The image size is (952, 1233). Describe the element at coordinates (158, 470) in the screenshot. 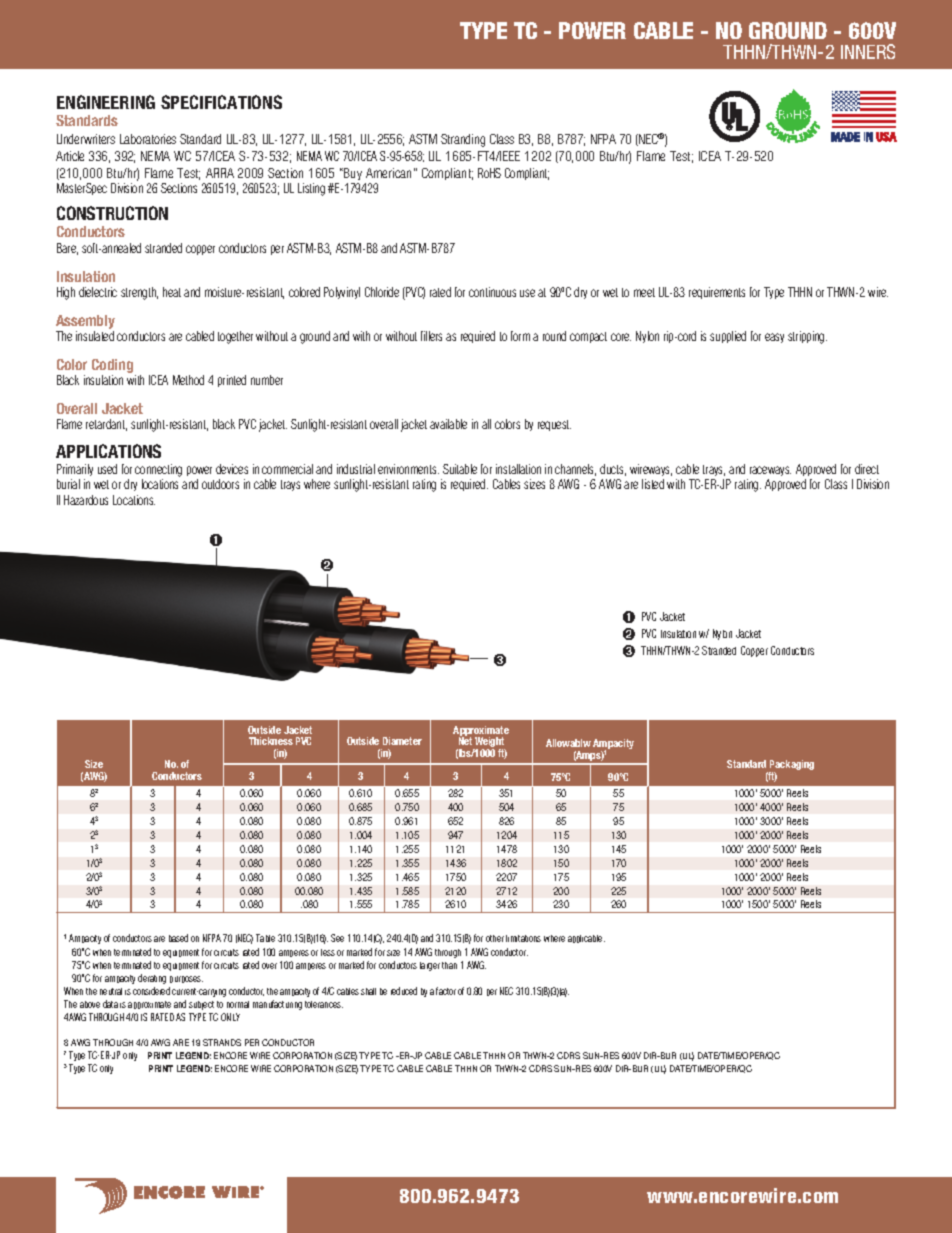

I see `connecting` at that location.
